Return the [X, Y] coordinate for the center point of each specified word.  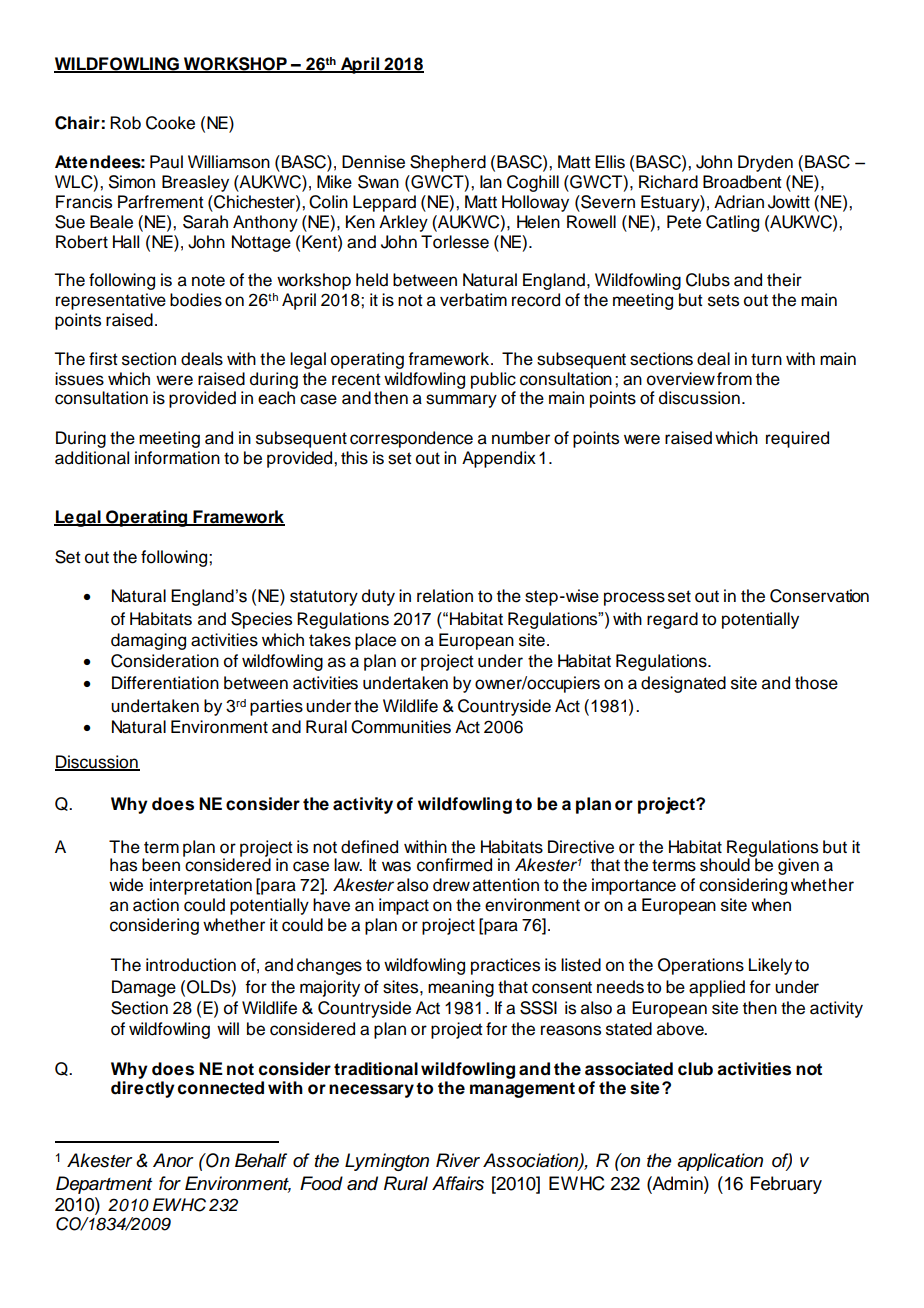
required [797, 439]
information [177, 458]
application [720, 1162]
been [161, 865]
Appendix [499, 459]
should [726, 864]
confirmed [454, 865]
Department [104, 1185]
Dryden [765, 163]
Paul [166, 162]
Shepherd [448, 163]
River [458, 1160]
